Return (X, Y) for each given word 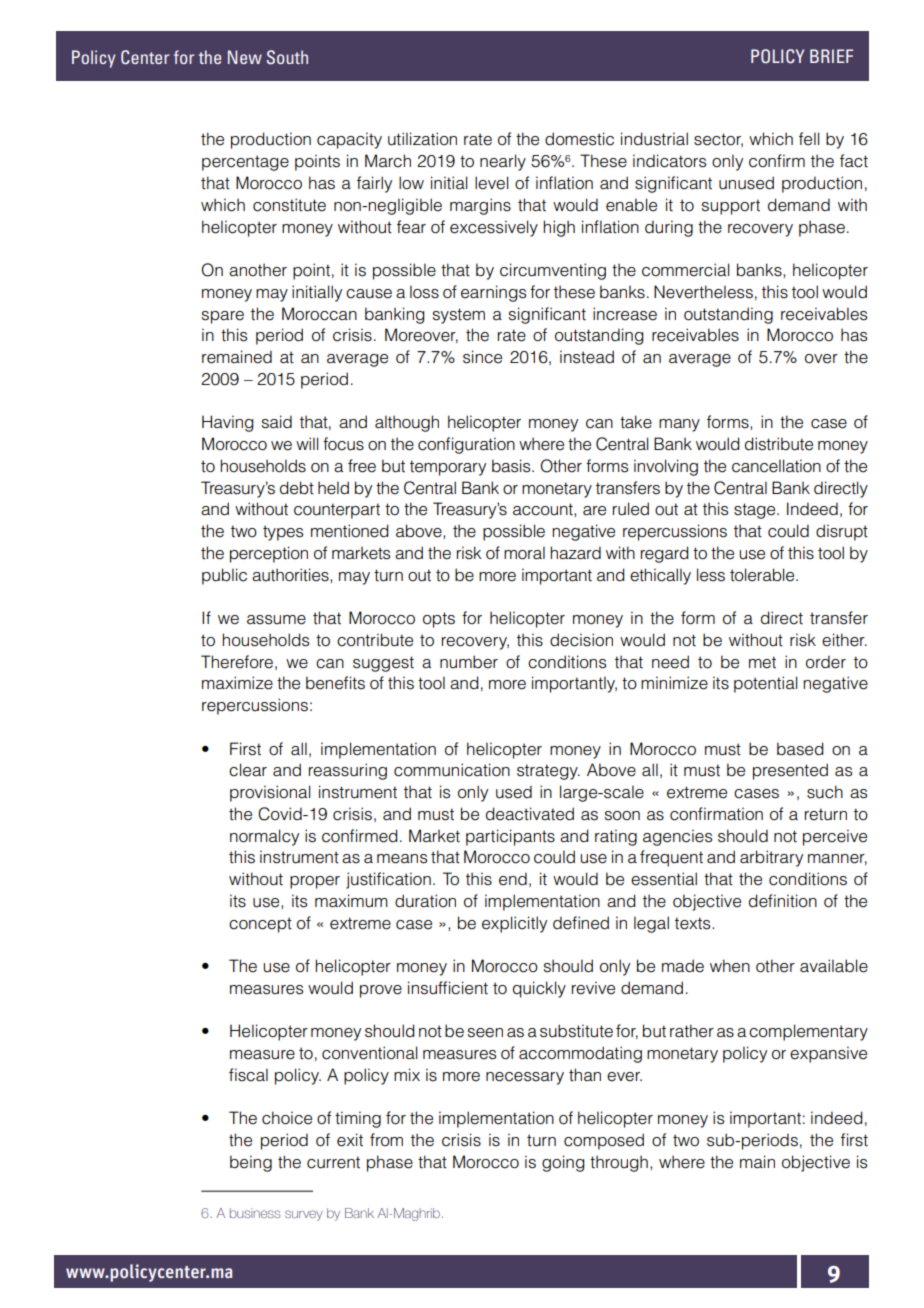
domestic (579, 139)
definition (783, 901)
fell (809, 139)
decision (581, 640)
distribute (779, 444)
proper (315, 882)
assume (276, 620)
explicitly (514, 924)
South (287, 57)
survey (304, 1215)
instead (587, 357)
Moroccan (319, 314)
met (762, 662)
